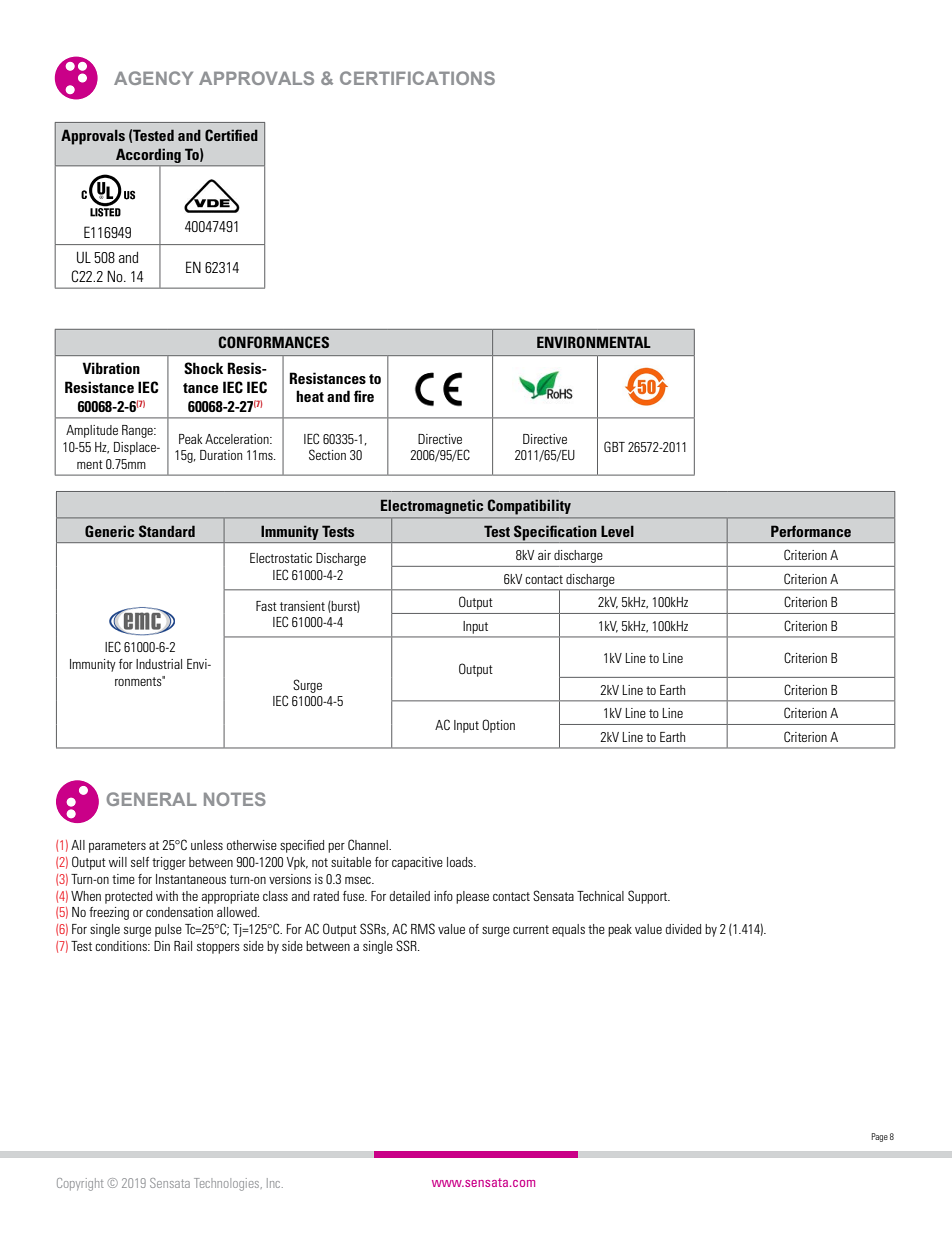  Describe the element at coordinates (649, 897) in the screenshot. I see `Support` at that location.
